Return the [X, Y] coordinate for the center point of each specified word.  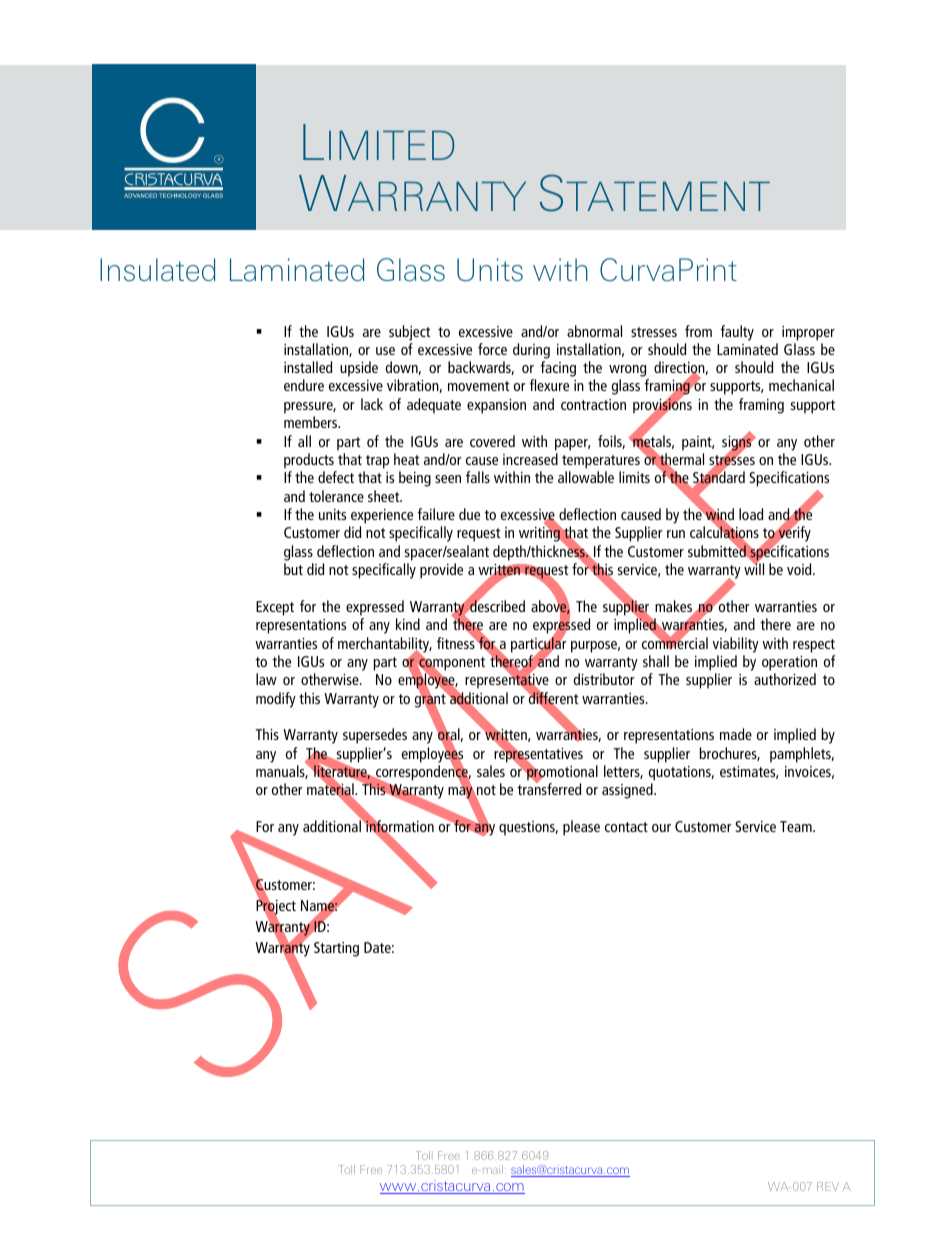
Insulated [157, 270]
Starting [336, 949]
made [736, 734]
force [492, 349]
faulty [737, 333]
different [552, 698]
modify [276, 700]
